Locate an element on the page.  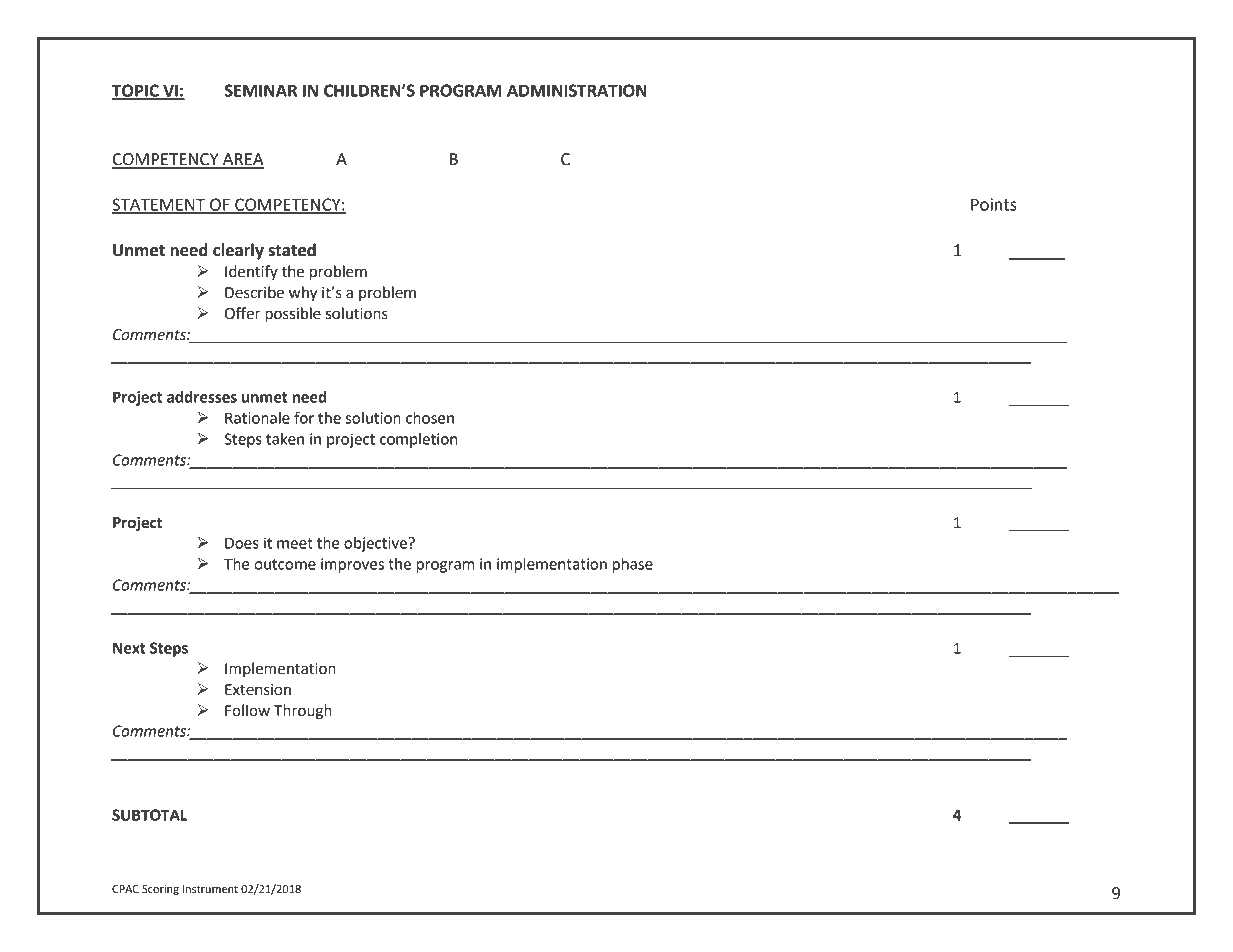
Instrument is located at coordinates (210, 889).
